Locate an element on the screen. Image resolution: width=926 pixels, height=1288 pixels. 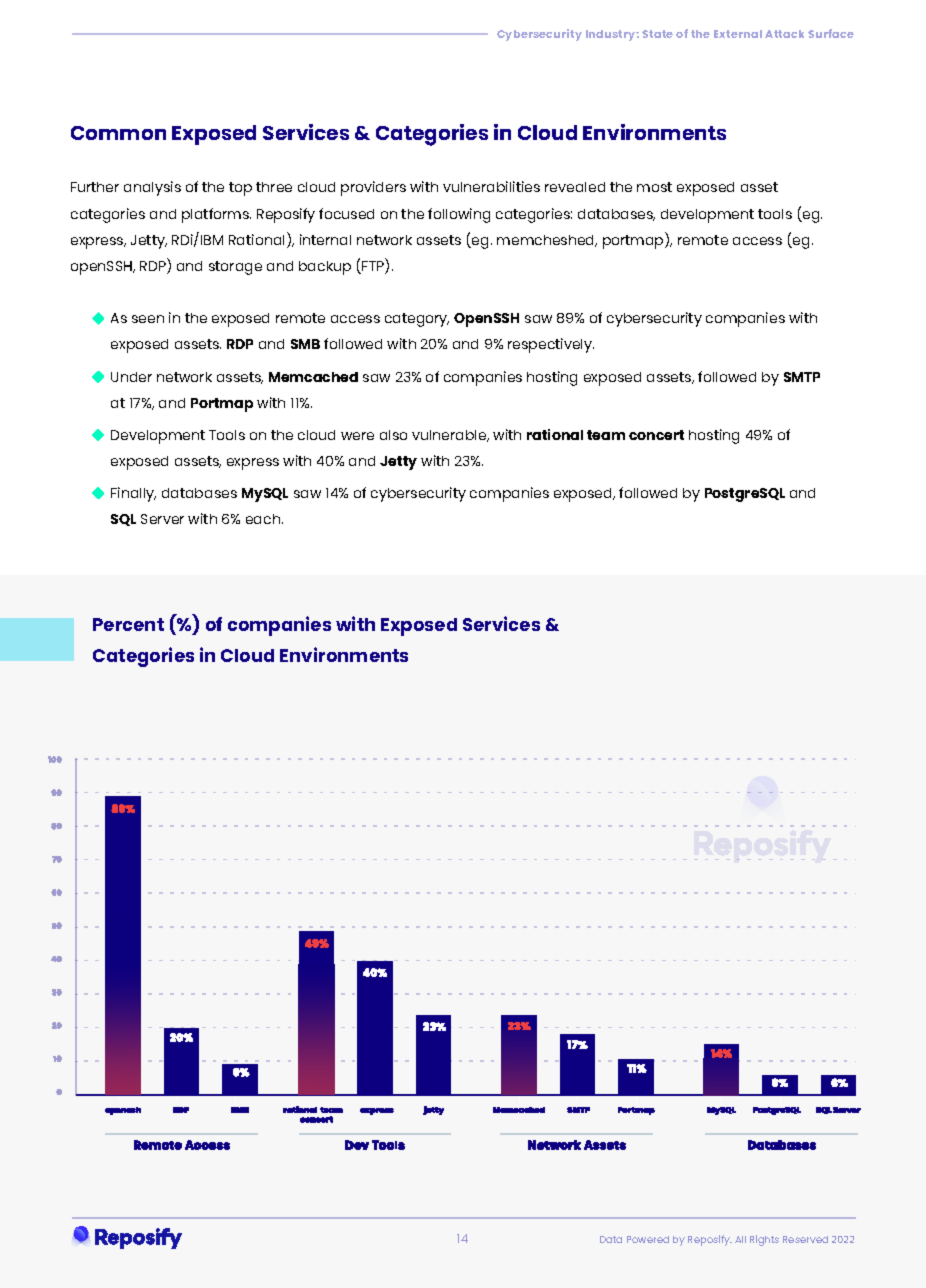
concert is located at coordinates (656, 435).
